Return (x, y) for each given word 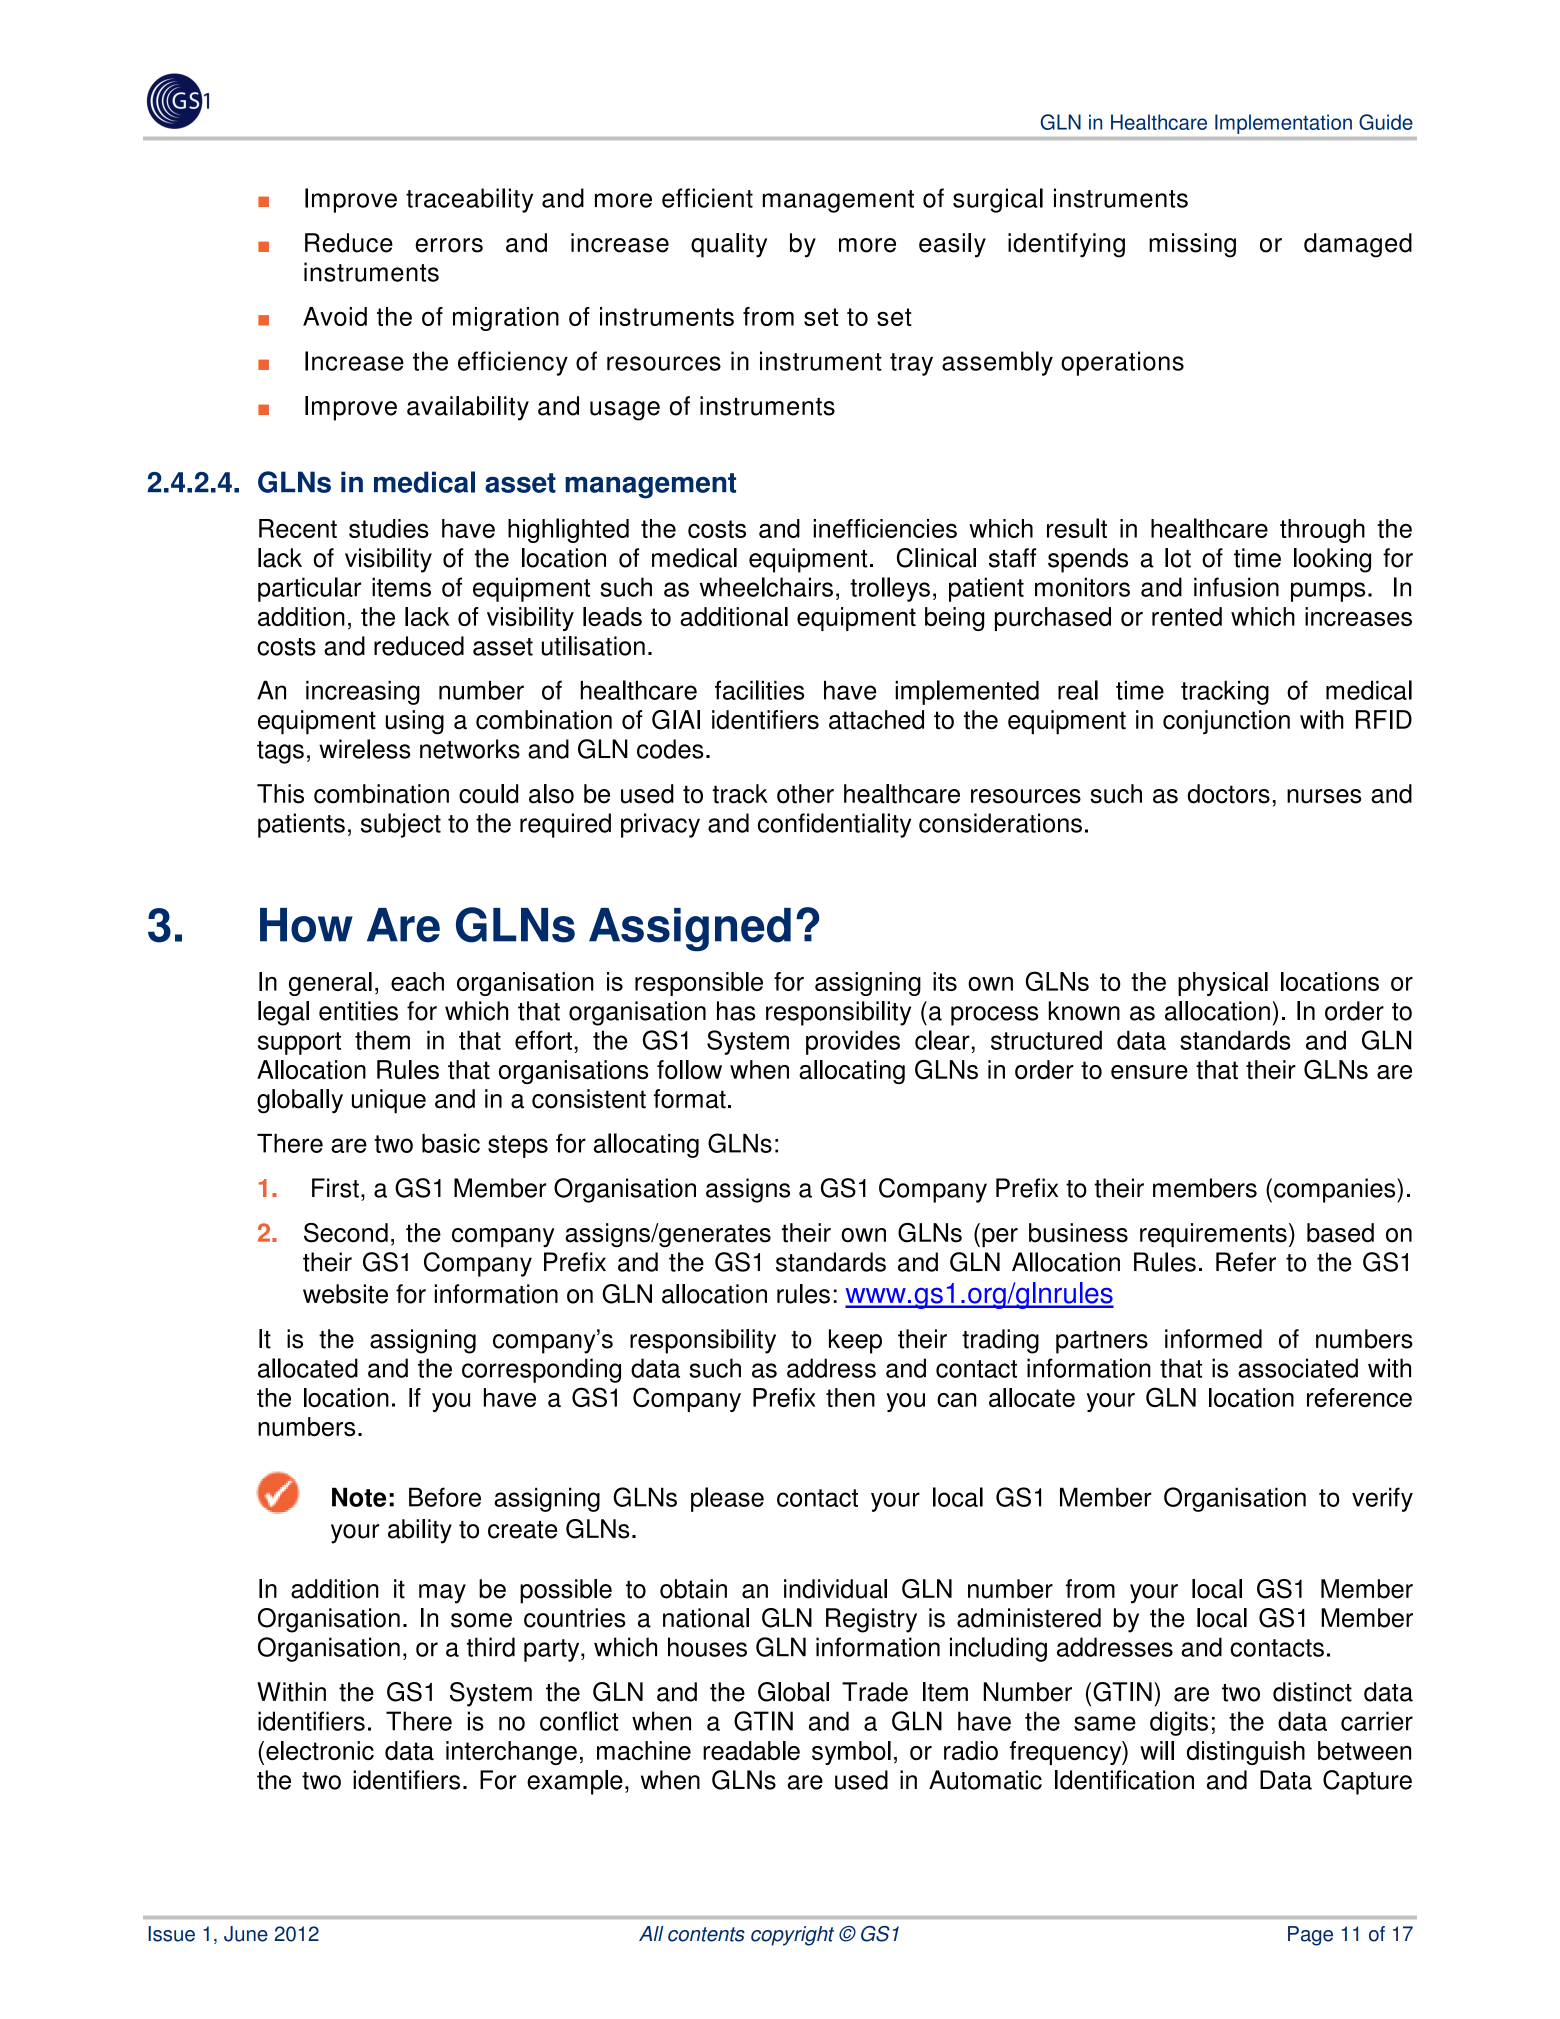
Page (1310, 1936)
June (246, 1934)
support (299, 1043)
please (727, 1499)
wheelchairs (766, 587)
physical (1223, 984)
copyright (792, 1936)
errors (449, 245)
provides (853, 1042)
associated (1298, 1368)
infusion (1236, 587)
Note (359, 1497)
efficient (707, 198)
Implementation (1283, 124)
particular (309, 589)
